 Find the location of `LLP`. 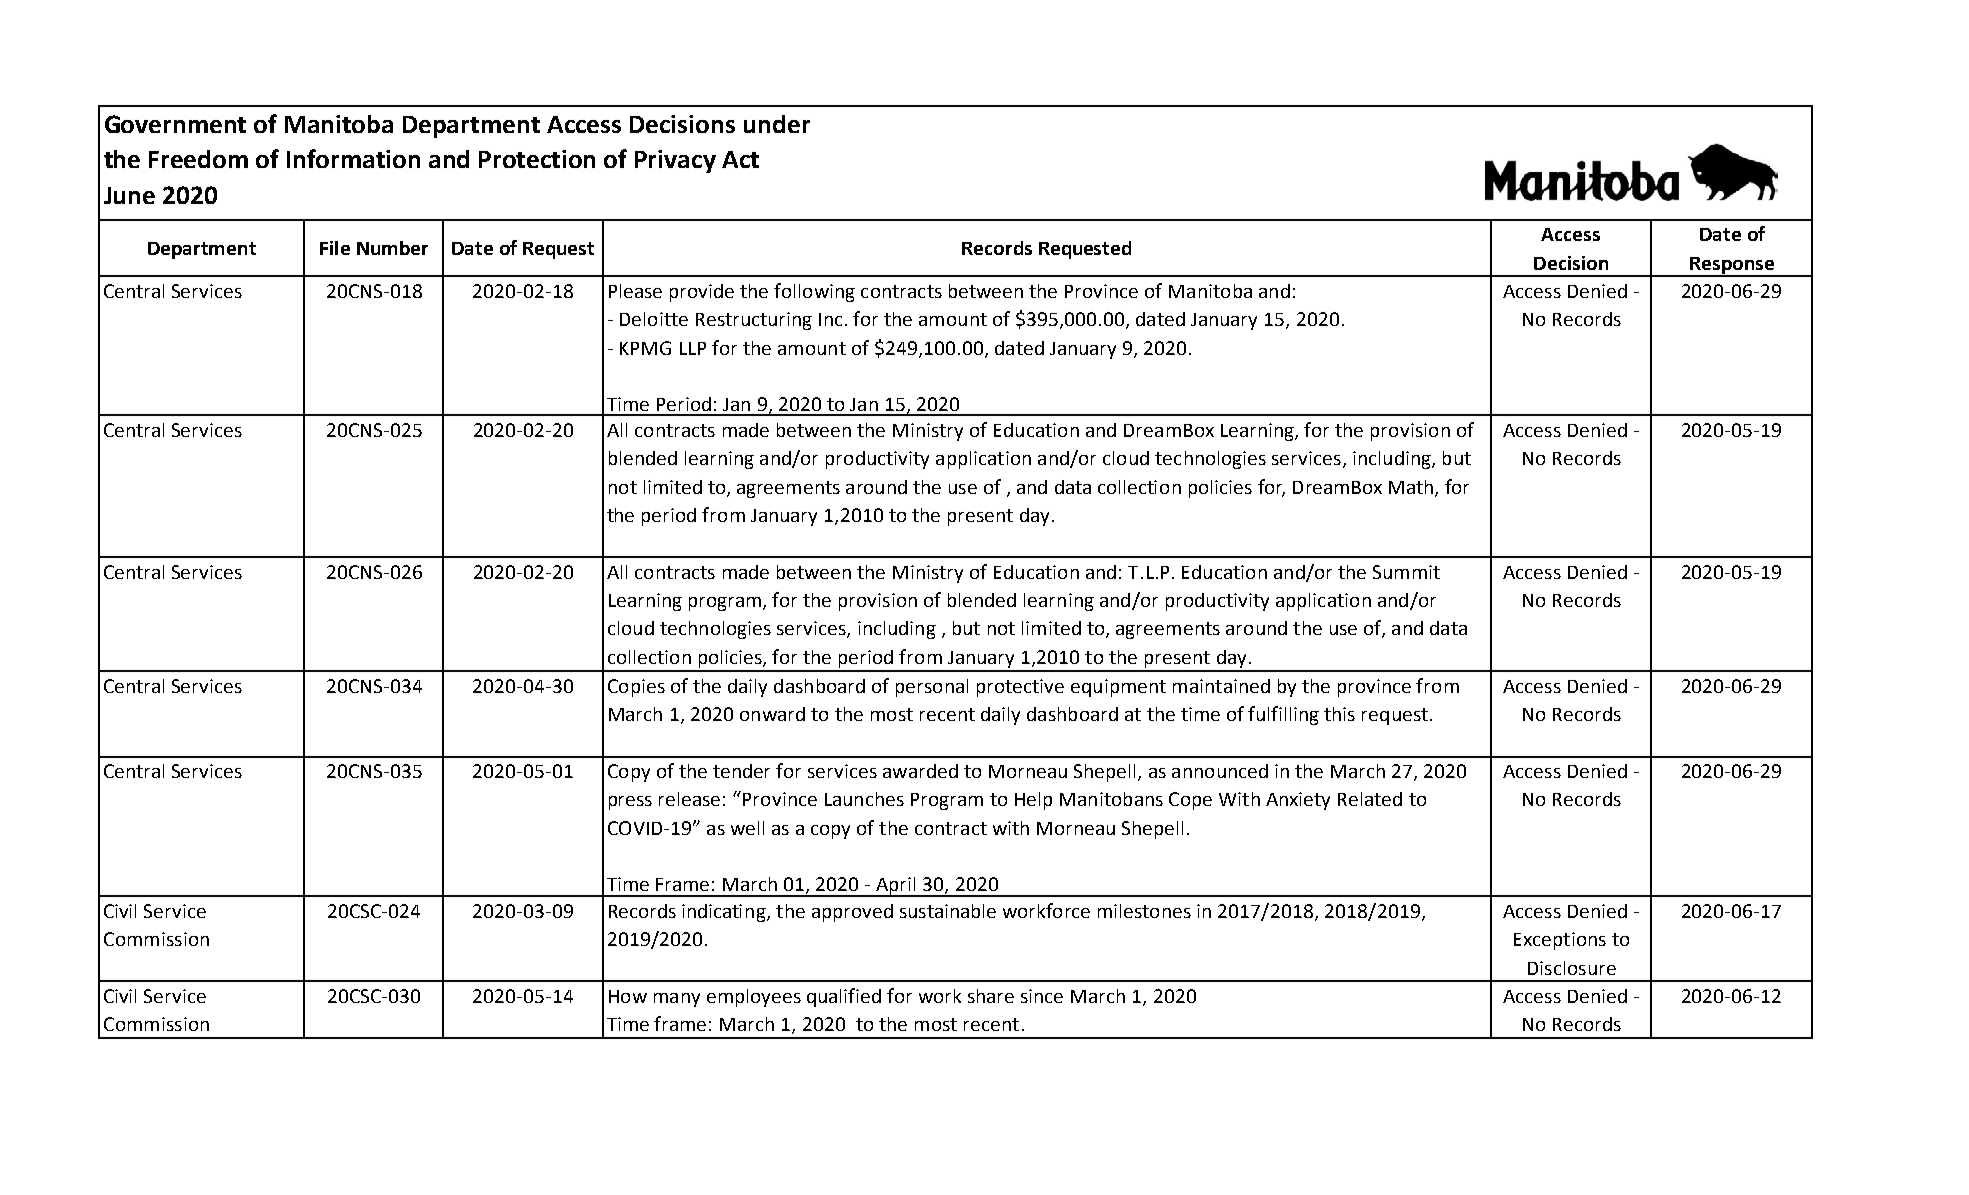

LLP is located at coordinates (693, 348).
